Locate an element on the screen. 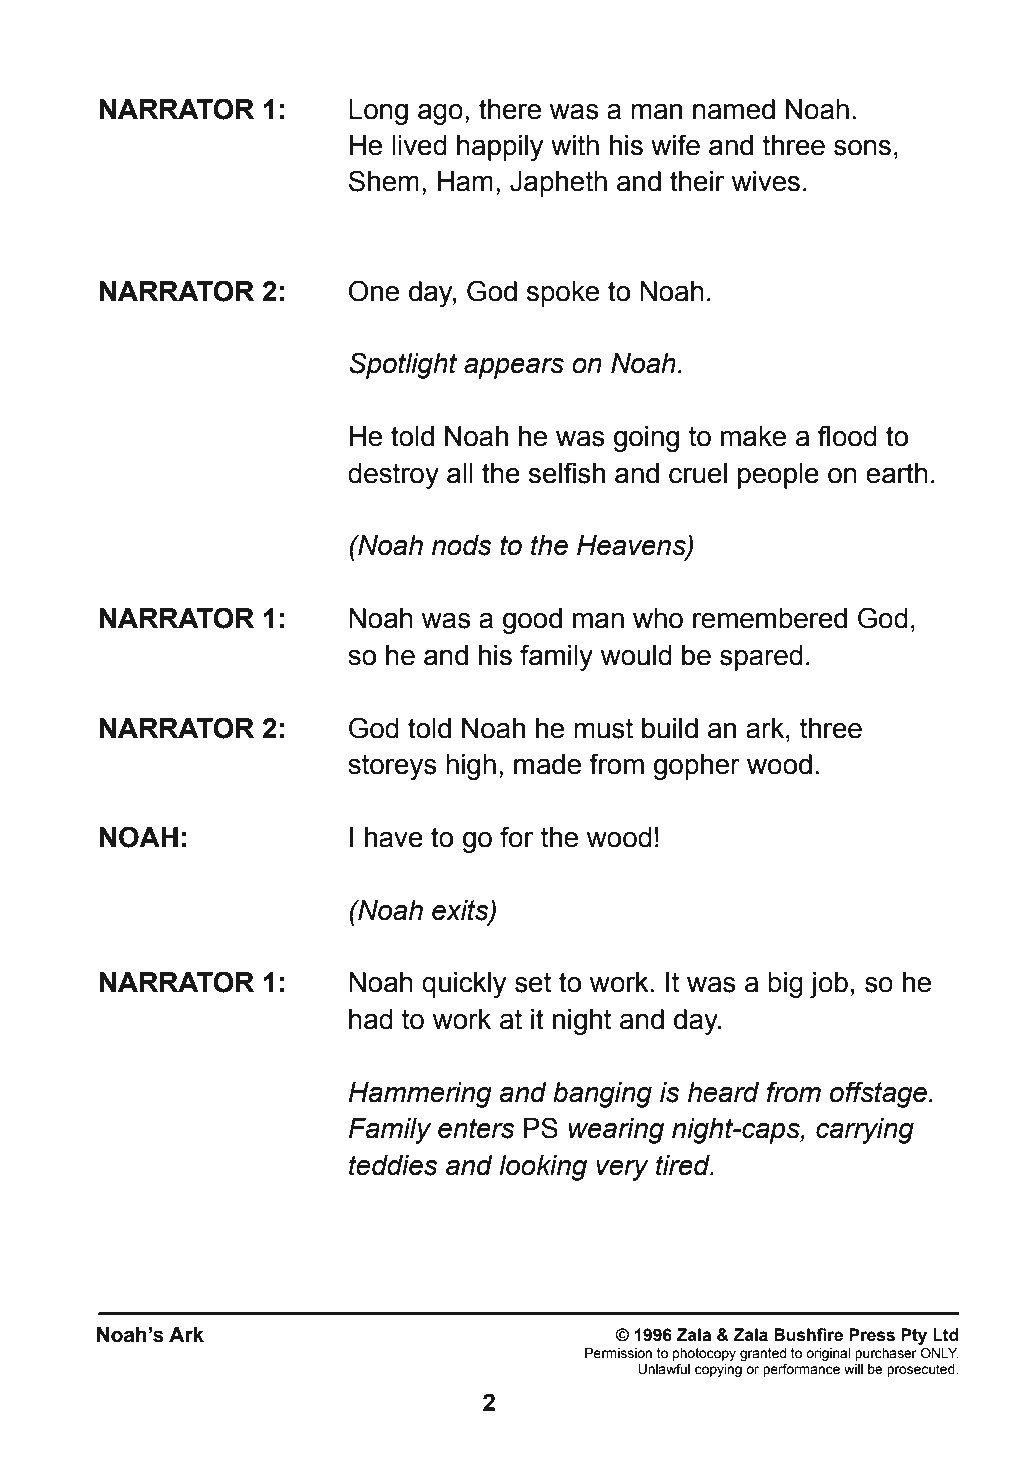 This screenshot has width=1032, height=1460. exits is located at coordinates (461, 911).
